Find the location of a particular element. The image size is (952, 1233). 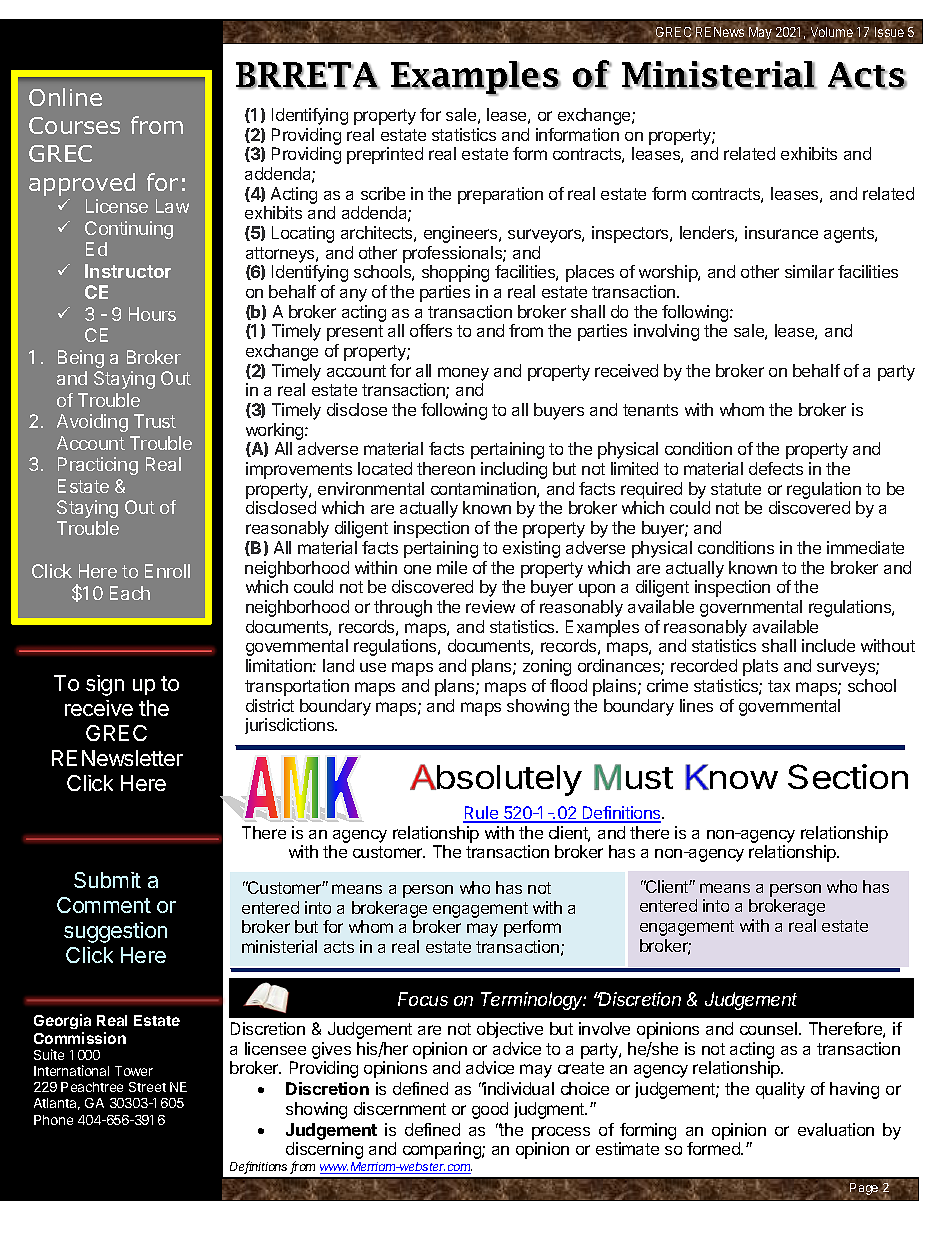

Rule is located at coordinates (481, 814).
